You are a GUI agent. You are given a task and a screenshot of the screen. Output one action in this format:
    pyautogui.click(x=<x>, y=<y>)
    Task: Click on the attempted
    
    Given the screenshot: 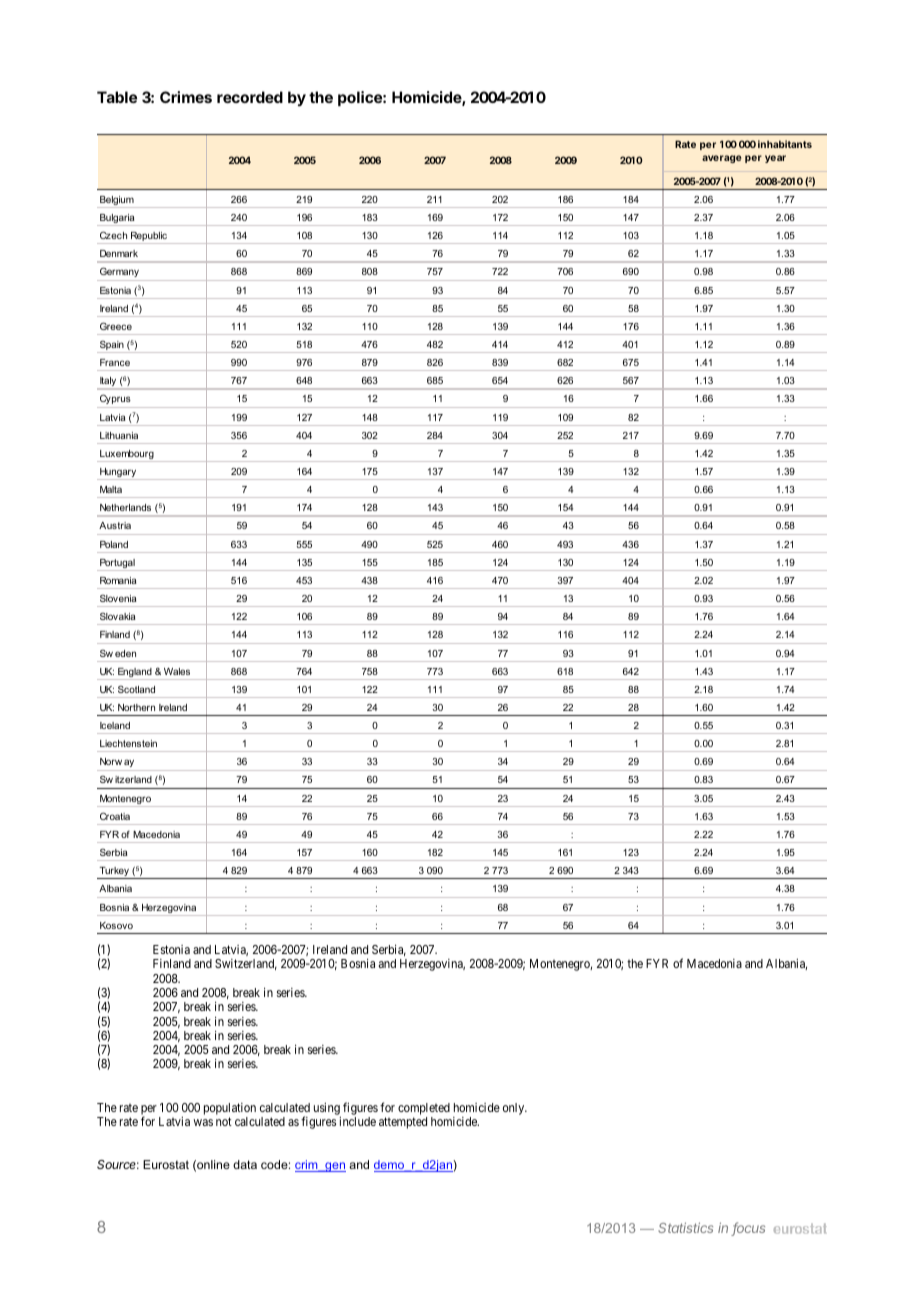 What is the action you would take?
    pyautogui.click(x=403, y=1123)
